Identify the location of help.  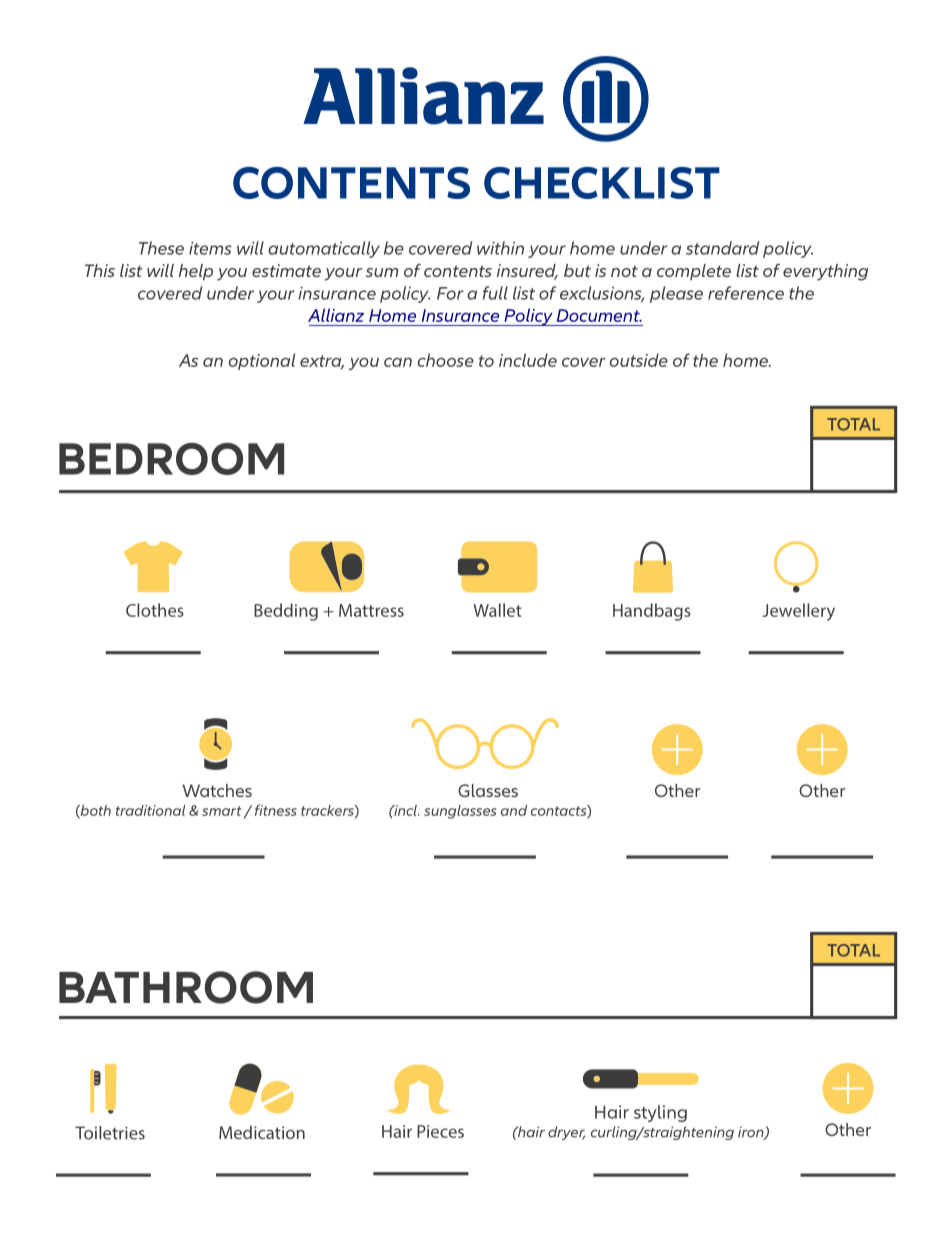
(196, 272).
